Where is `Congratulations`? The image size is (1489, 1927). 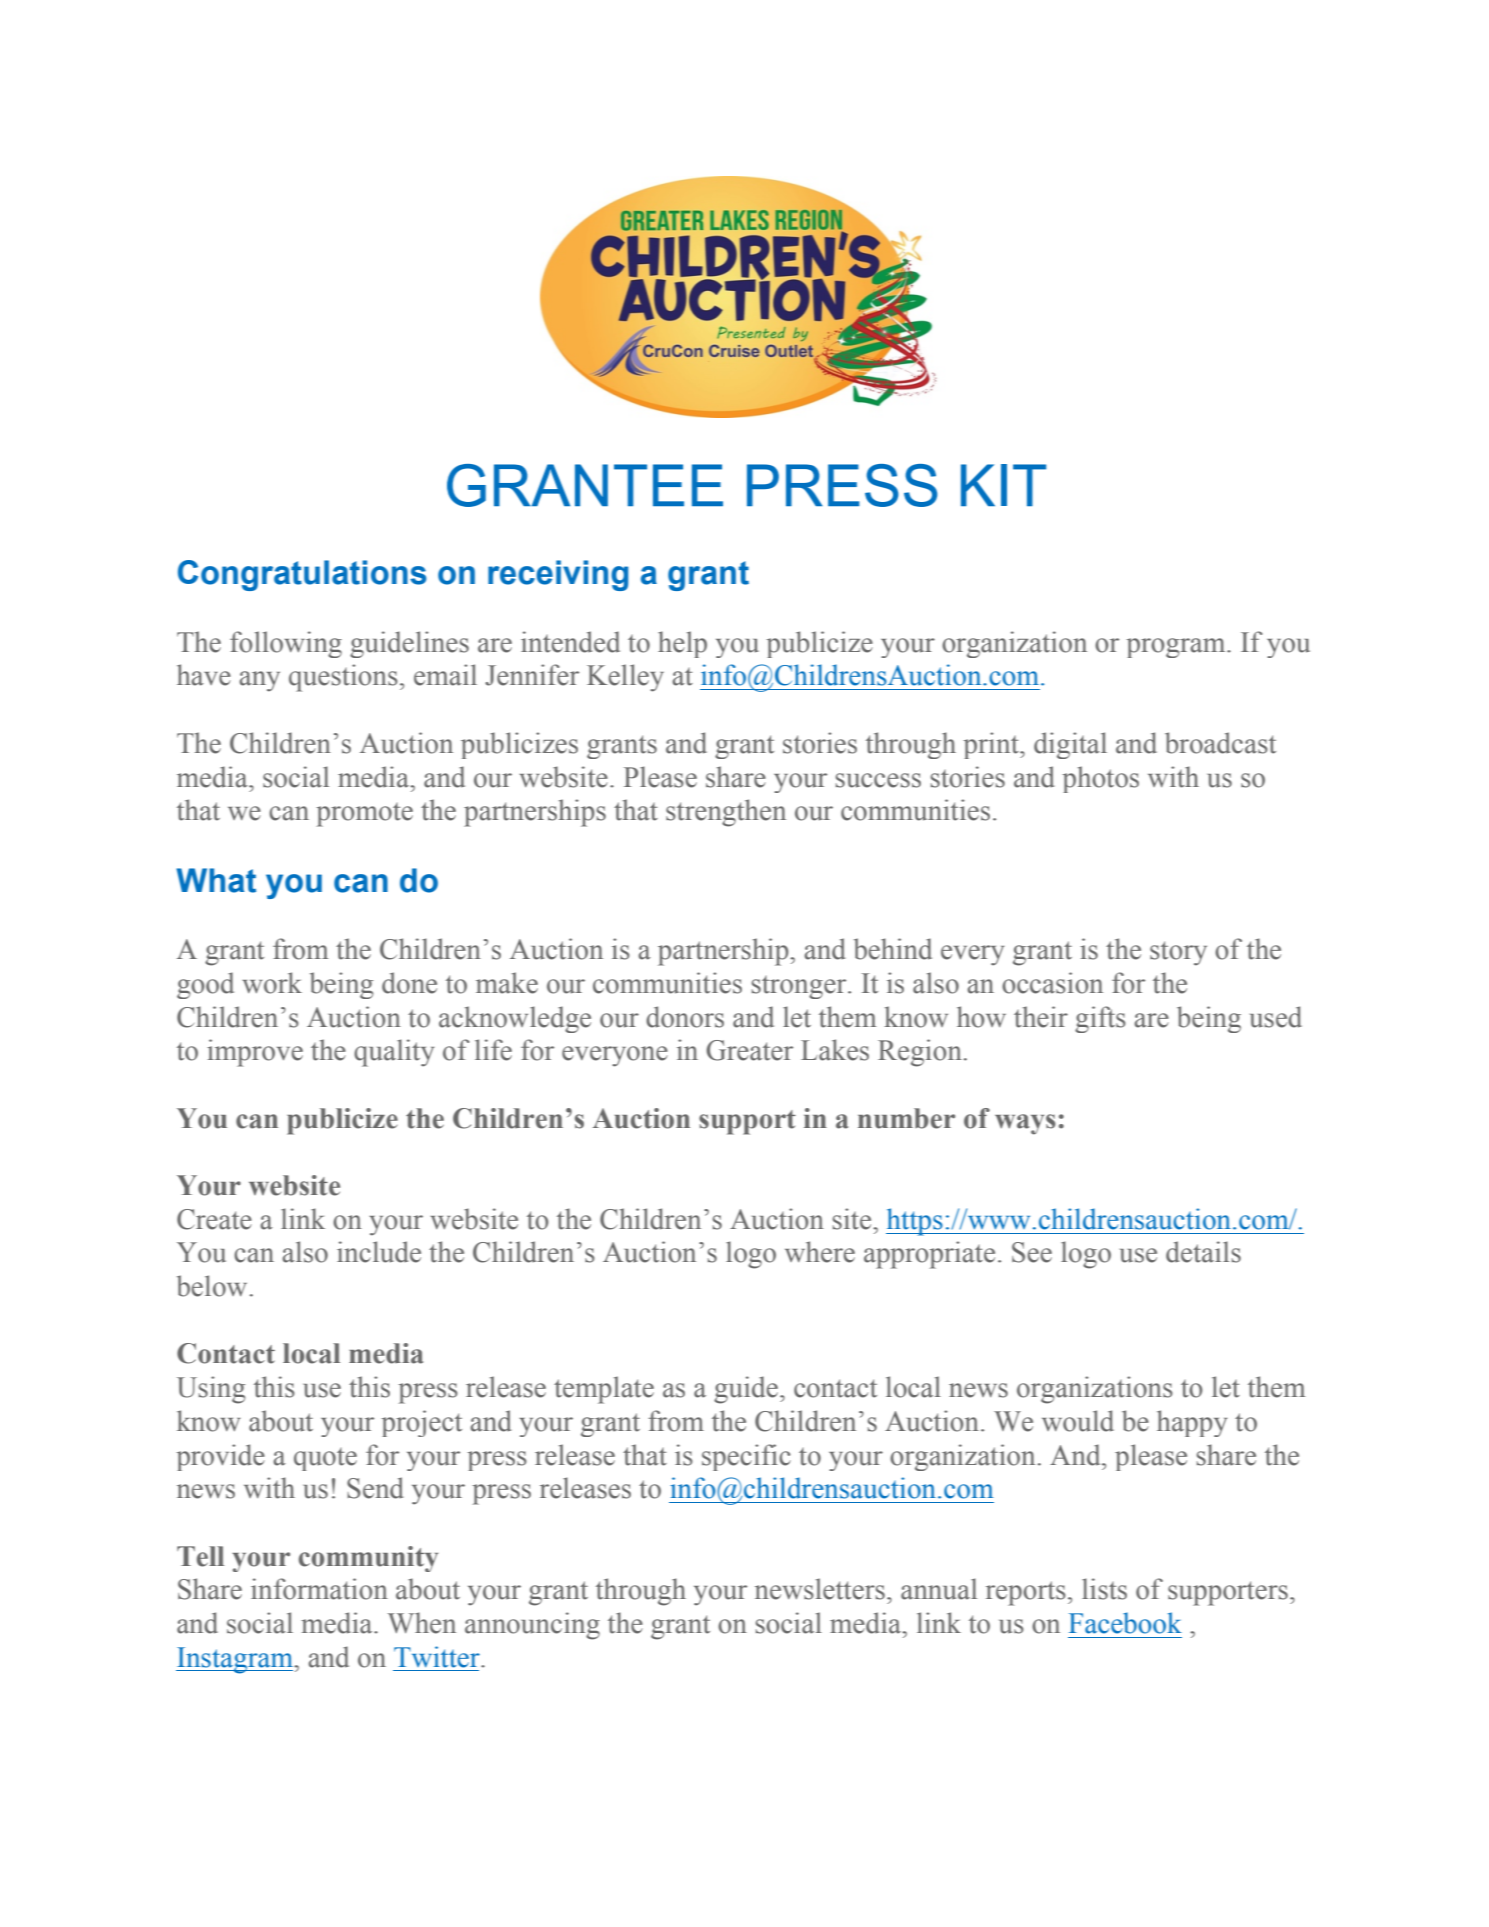
Congratulations is located at coordinates (302, 575).
